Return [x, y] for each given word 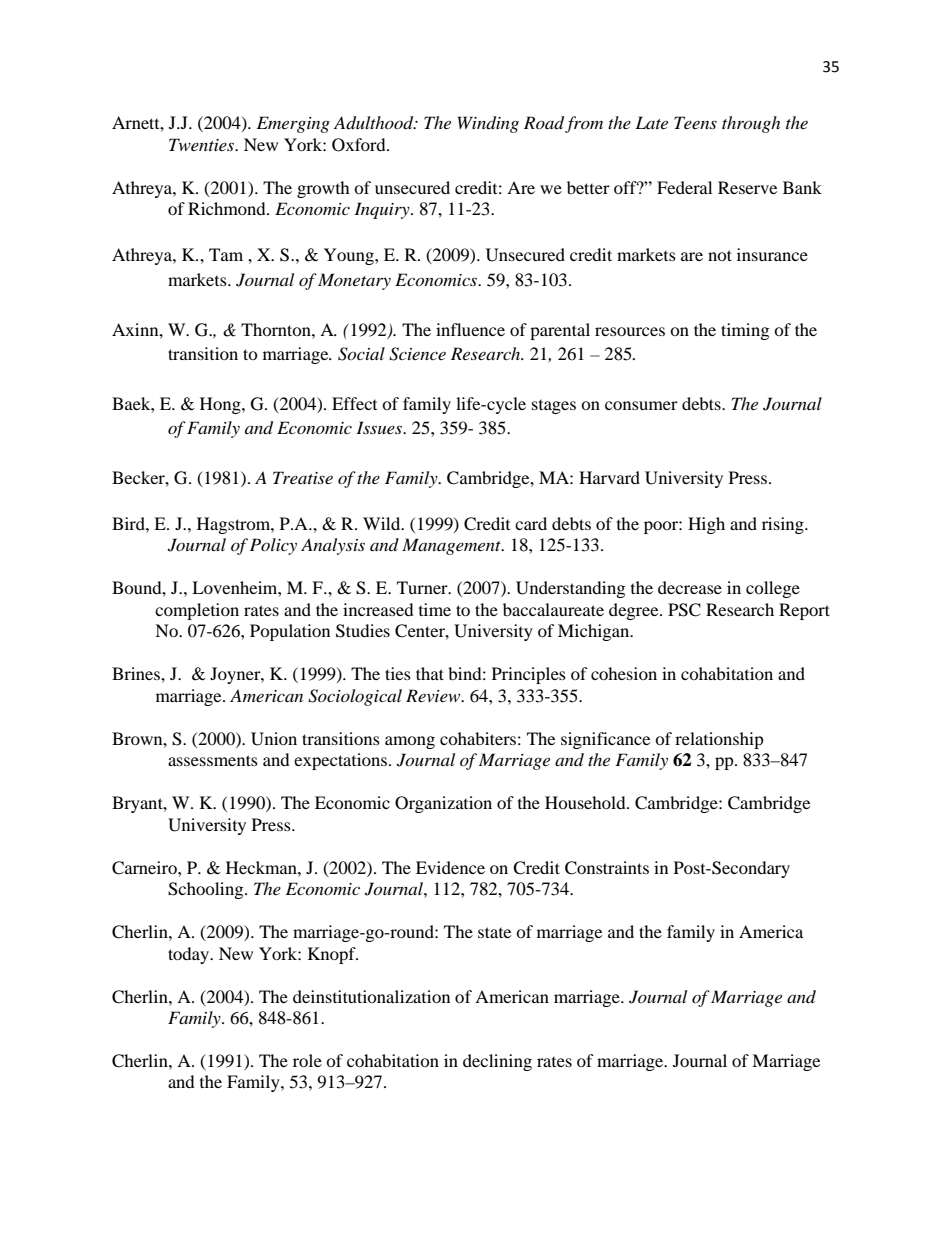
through [751, 124]
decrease [690, 587]
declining [497, 1062]
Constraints [607, 868]
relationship [719, 740]
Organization [443, 804]
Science [417, 354]
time [435, 609]
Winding [488, 124]
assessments [213, 760]
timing [745, 331]
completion [197, 611]
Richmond [228, 208]
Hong [221, 405]
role [307, 1060]
